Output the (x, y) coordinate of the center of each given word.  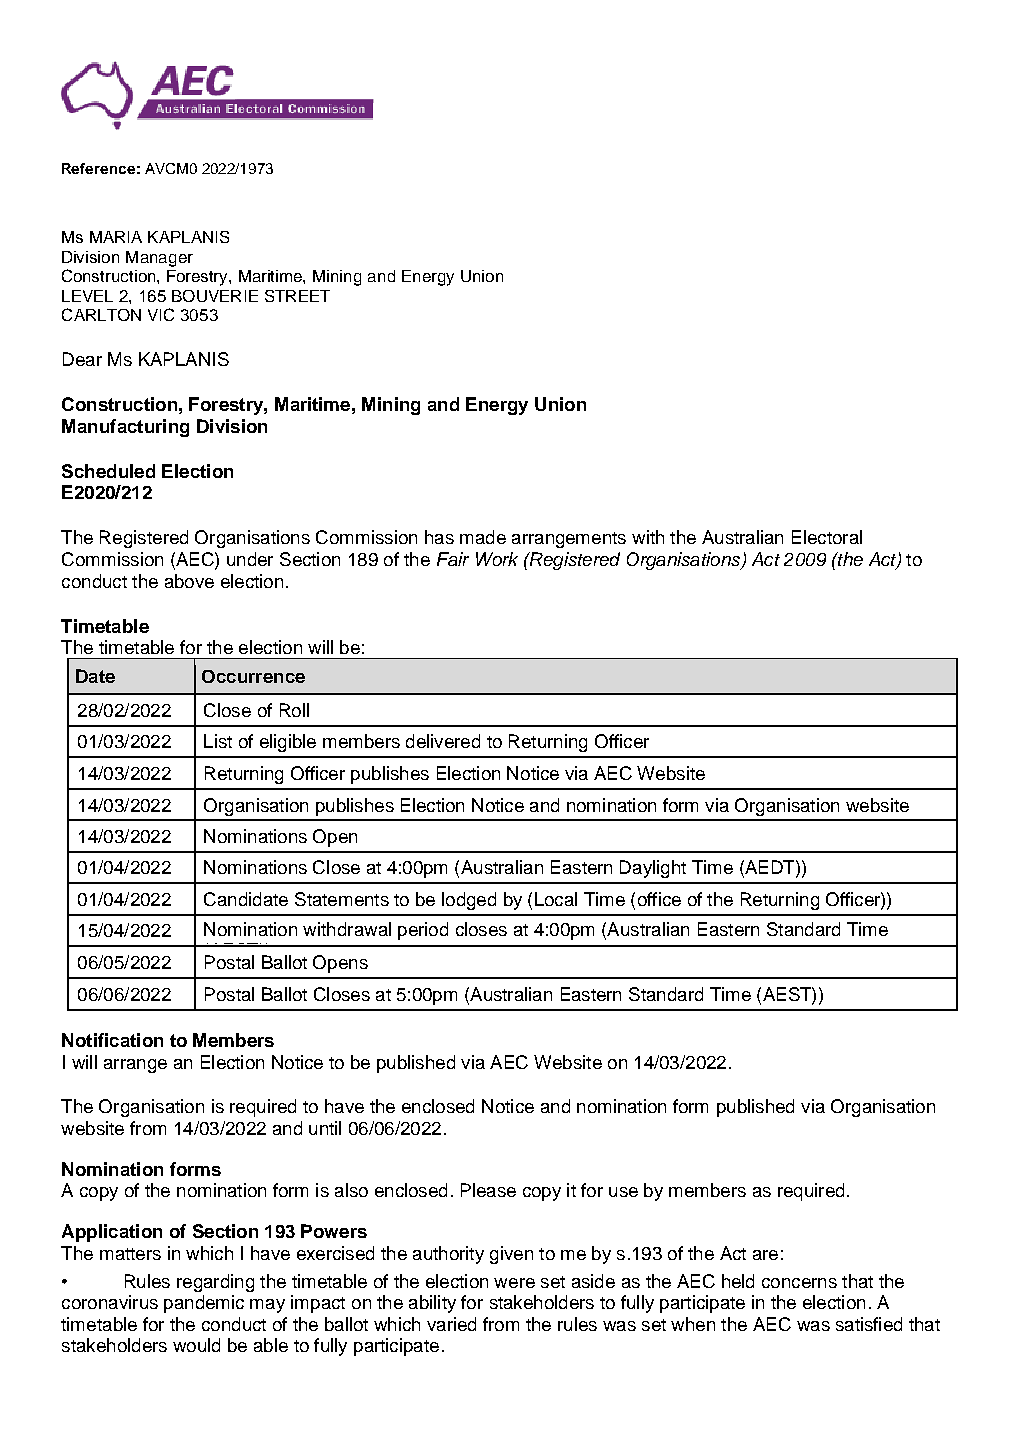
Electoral (827, 537)
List (218, 741)
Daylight (653, 869)
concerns (799, 1283)
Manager (159, 259)
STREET (297, 296)
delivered (443, 741)
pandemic (204, 1304)
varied (451, 1324)
